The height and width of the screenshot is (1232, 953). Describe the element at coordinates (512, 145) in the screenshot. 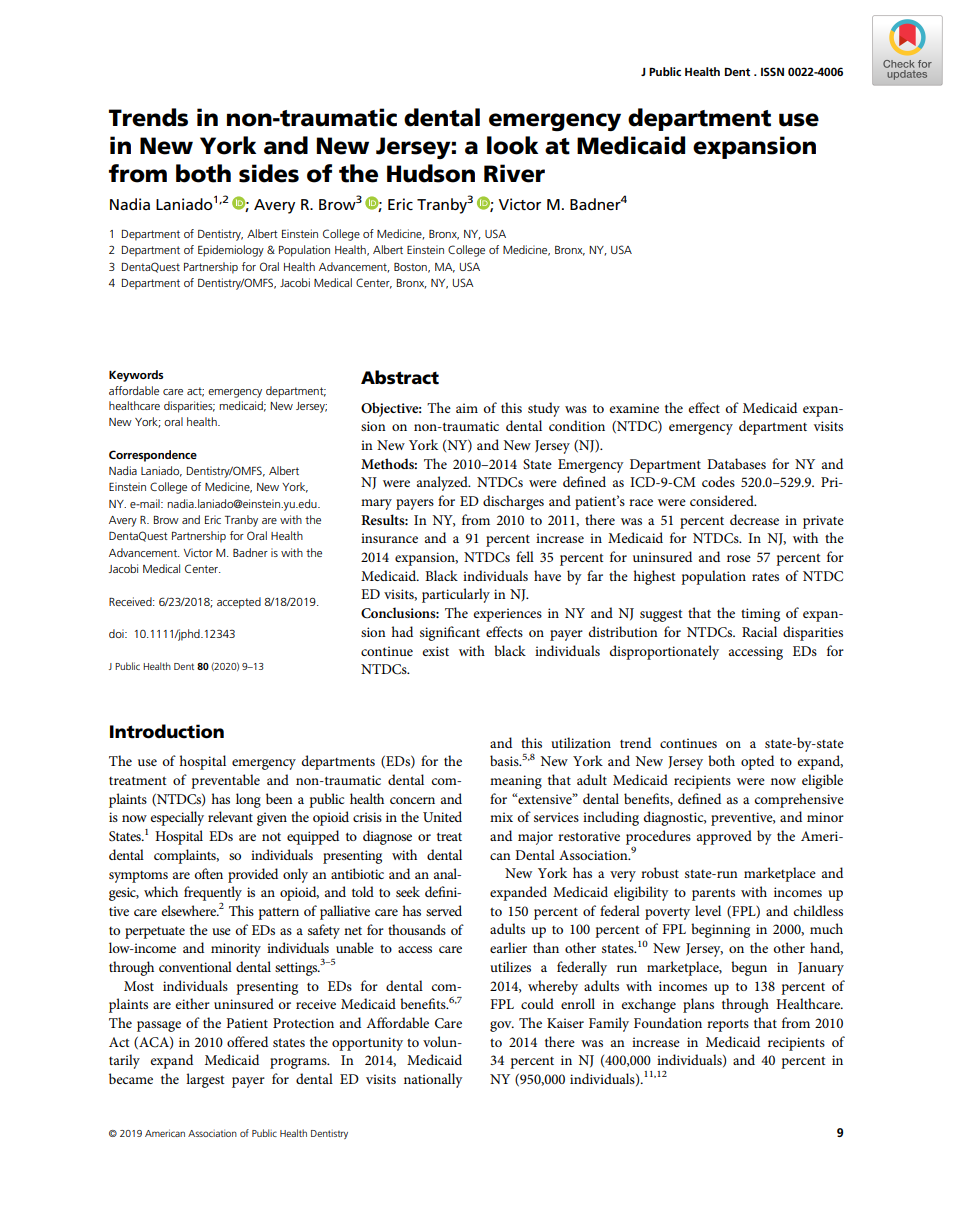

I see `look` at that location.
